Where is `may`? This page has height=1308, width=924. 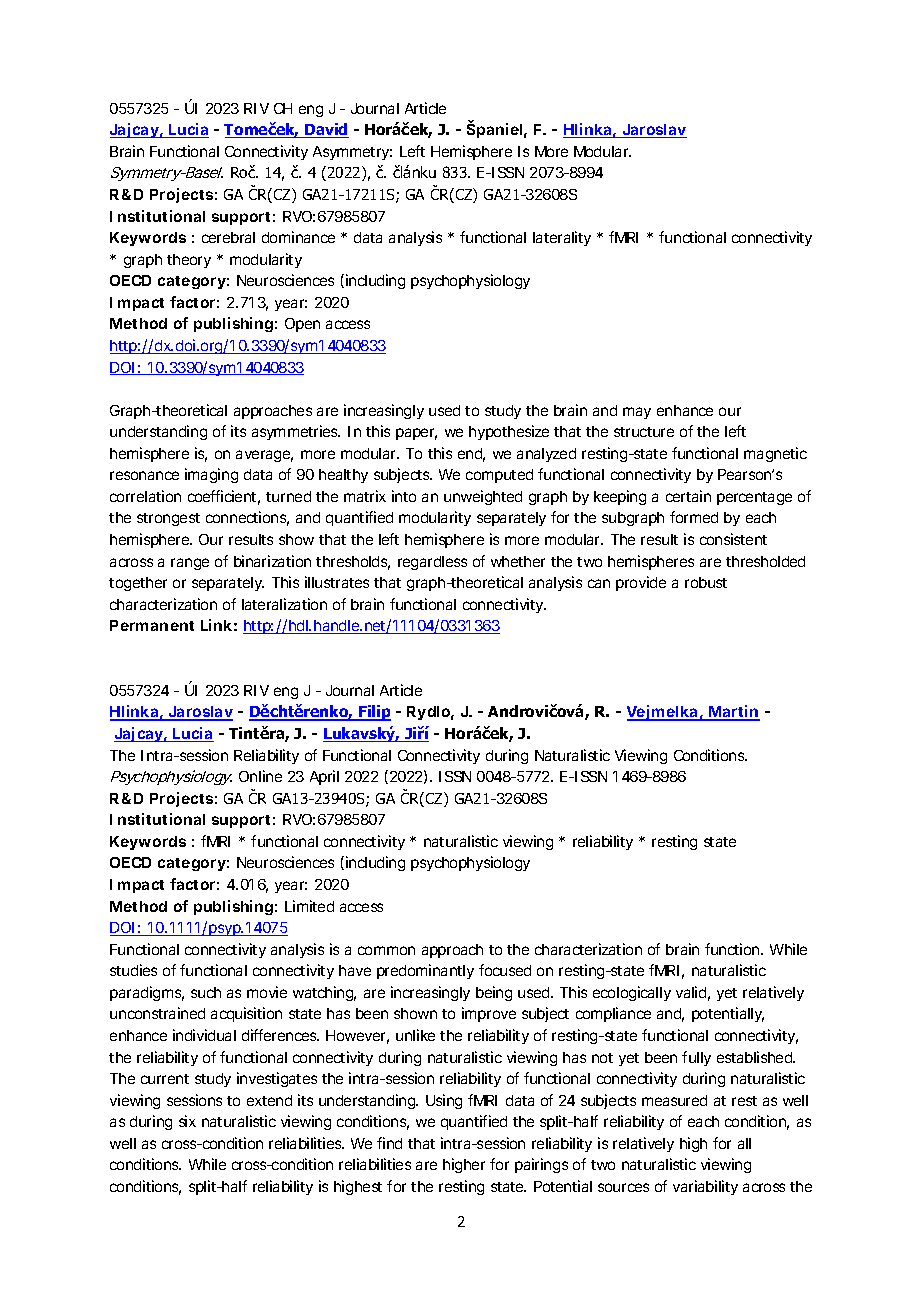 may is located at coordinates (637, 413).
